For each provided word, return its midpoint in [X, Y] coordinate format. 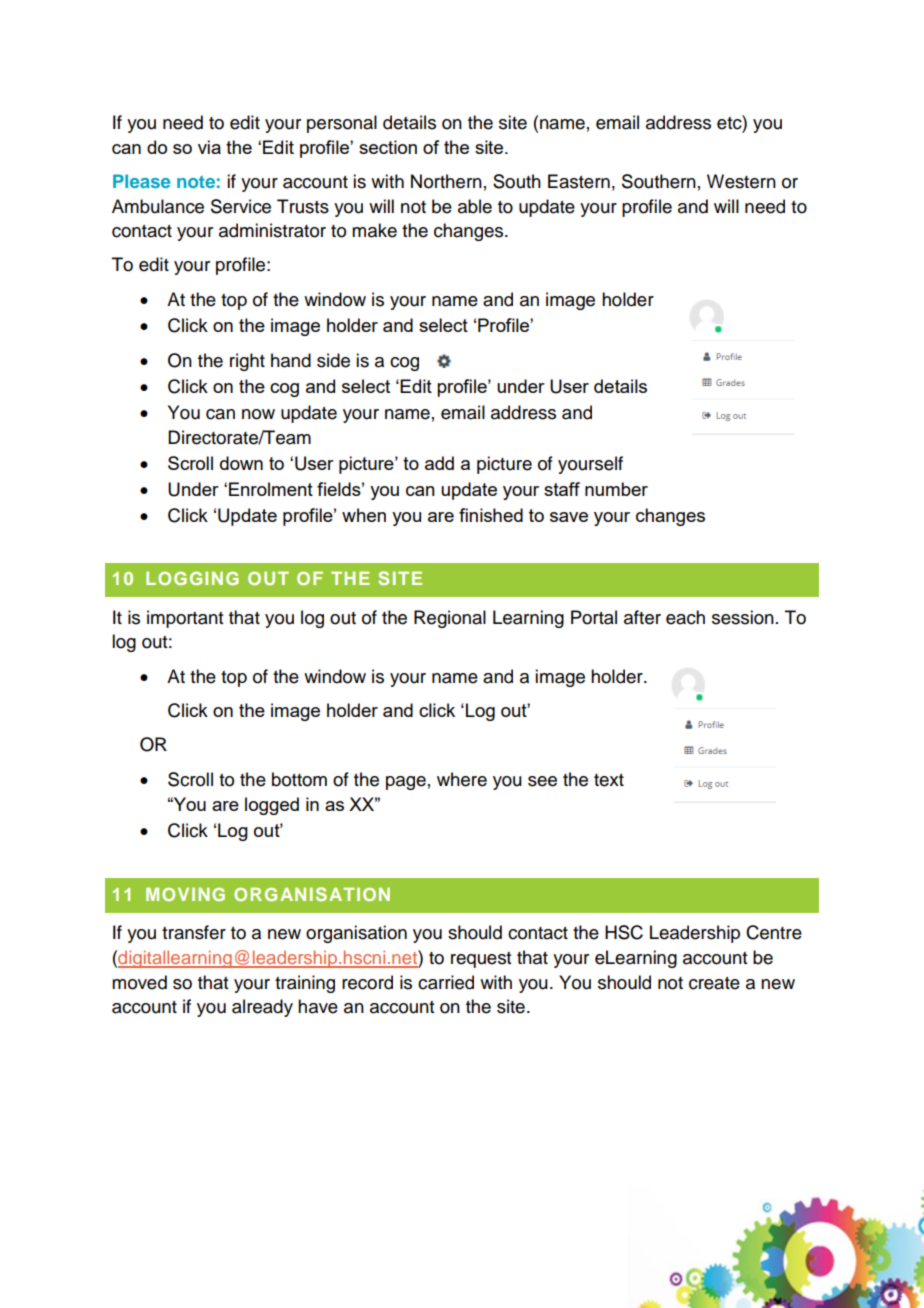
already [262, 1008]
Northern [446, 181]
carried [446, 982]
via [209, 147]
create [714, 983]
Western [741, 181]
